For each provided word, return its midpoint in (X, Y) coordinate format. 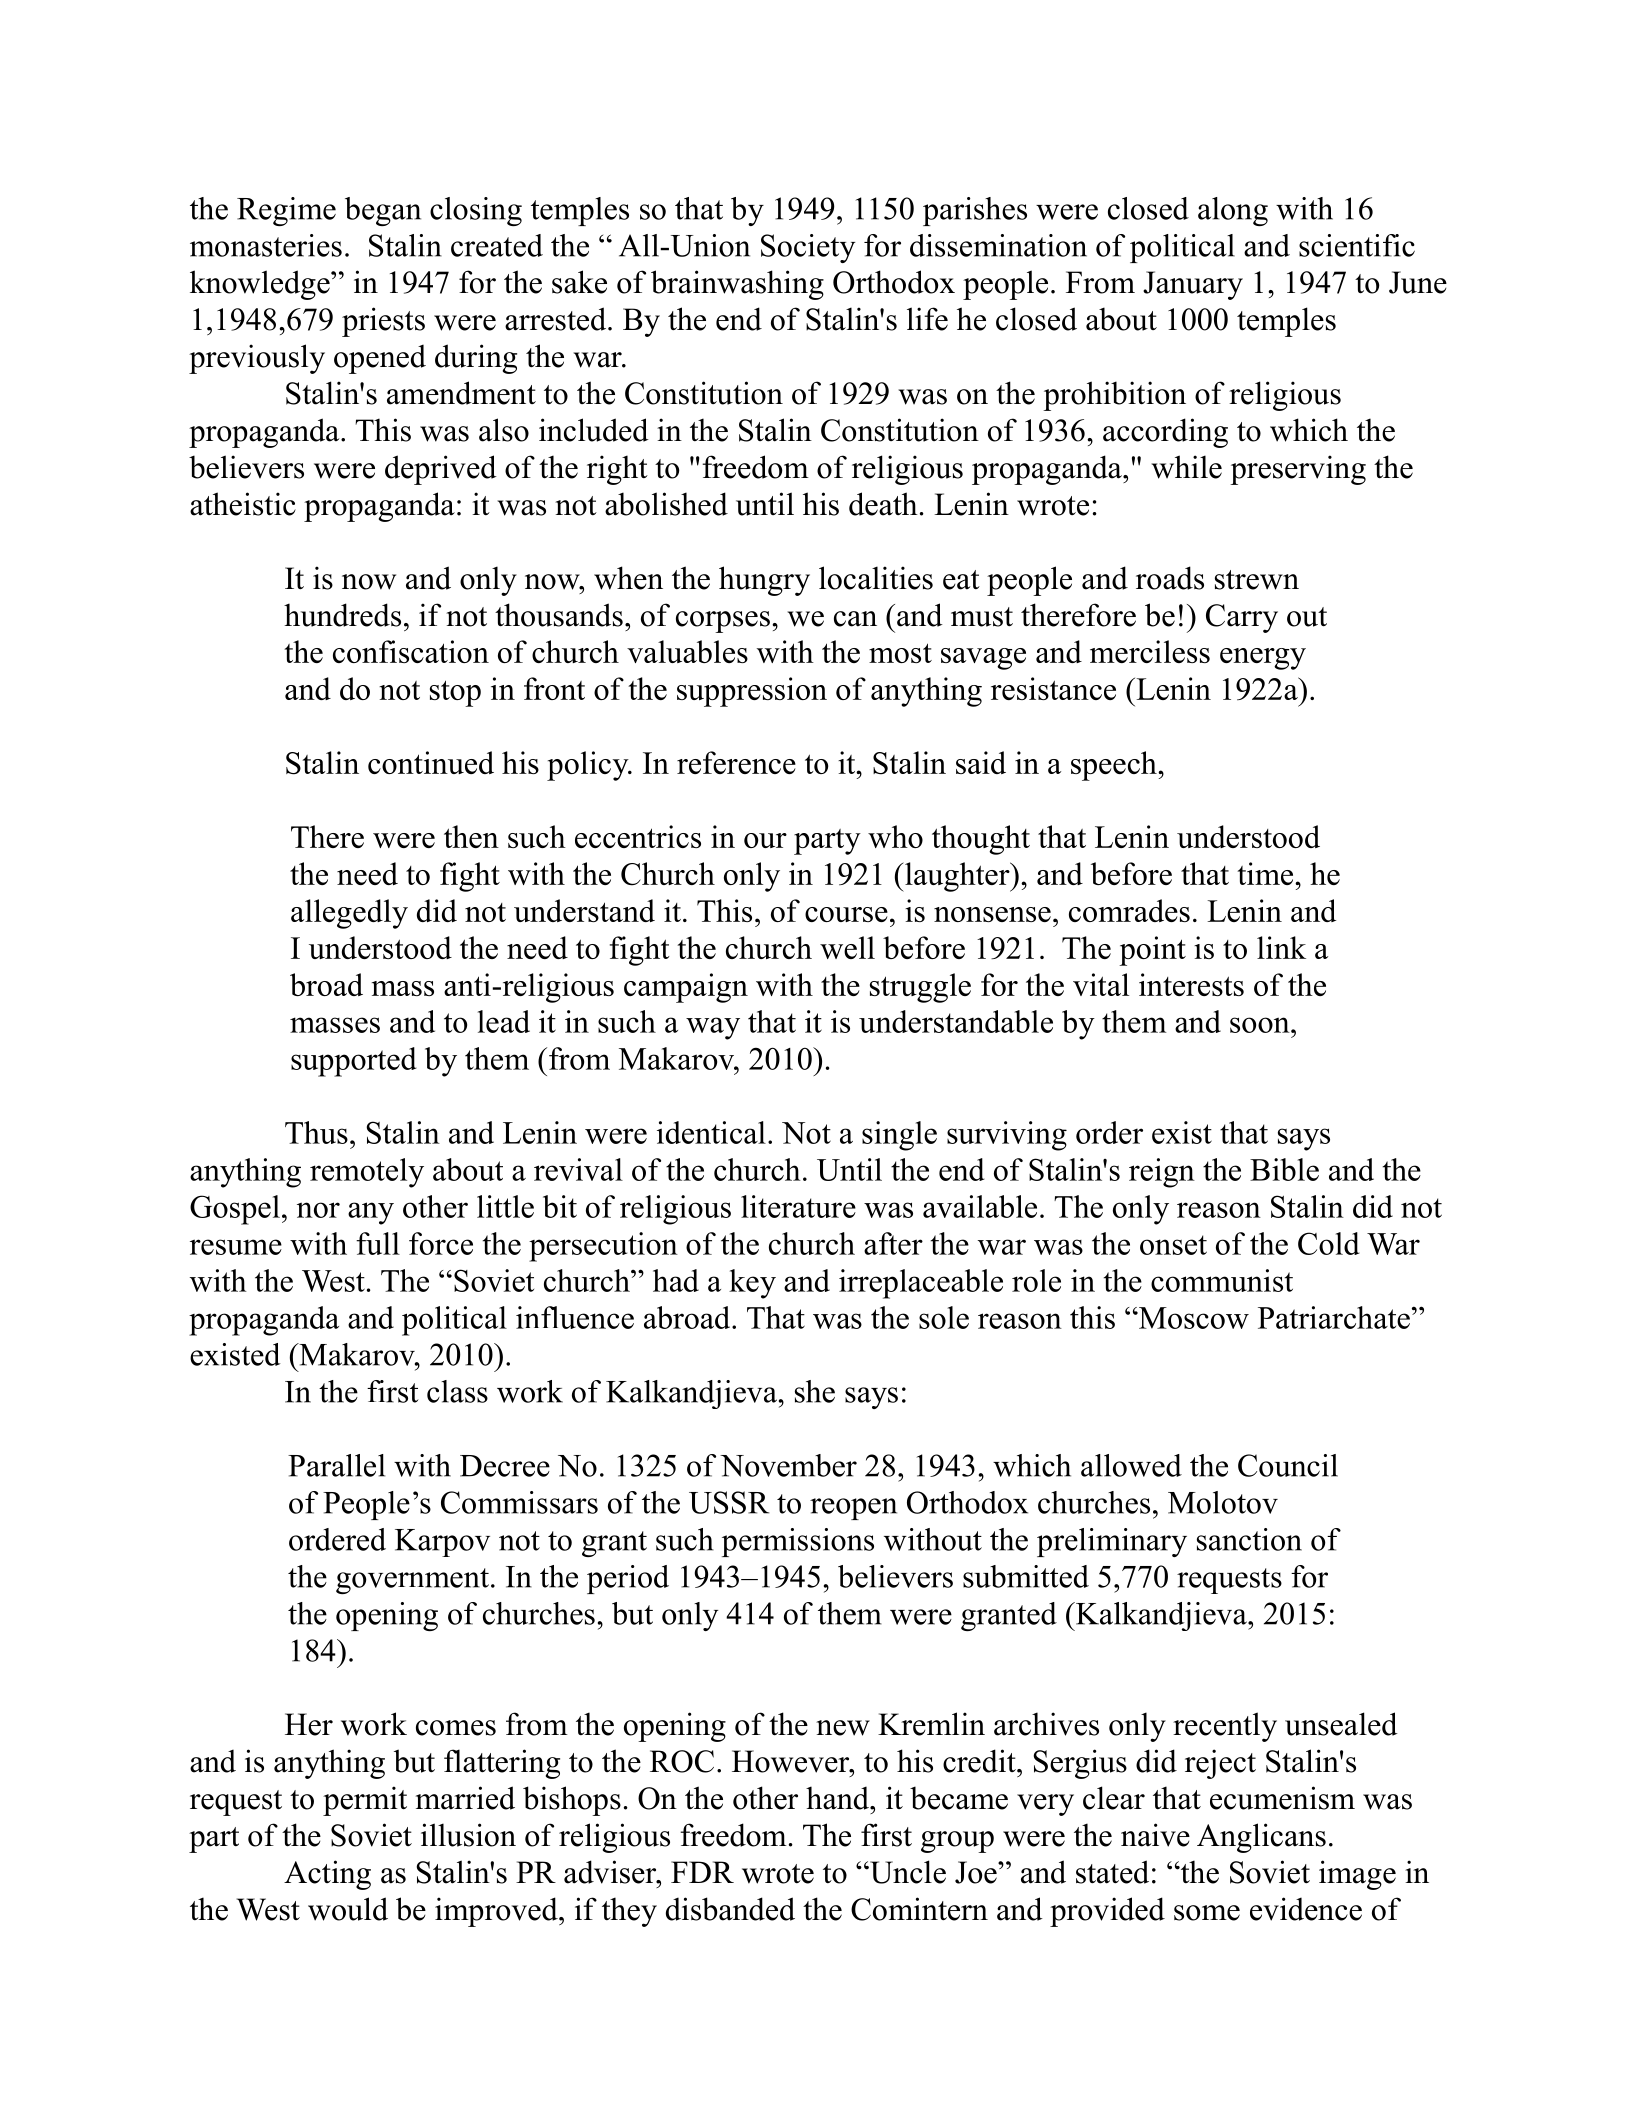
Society (808, 248)
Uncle (907, 1872)
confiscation (411, 651)
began (383, 211)
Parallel (336, 1465)
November (788, 1465)
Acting (327, 1875)
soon (1261, 1025)
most (900, 653)
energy (1263, 659)
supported (354, 1062)
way (713, 1028)
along (1233, 211)
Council (1288, 1465)
